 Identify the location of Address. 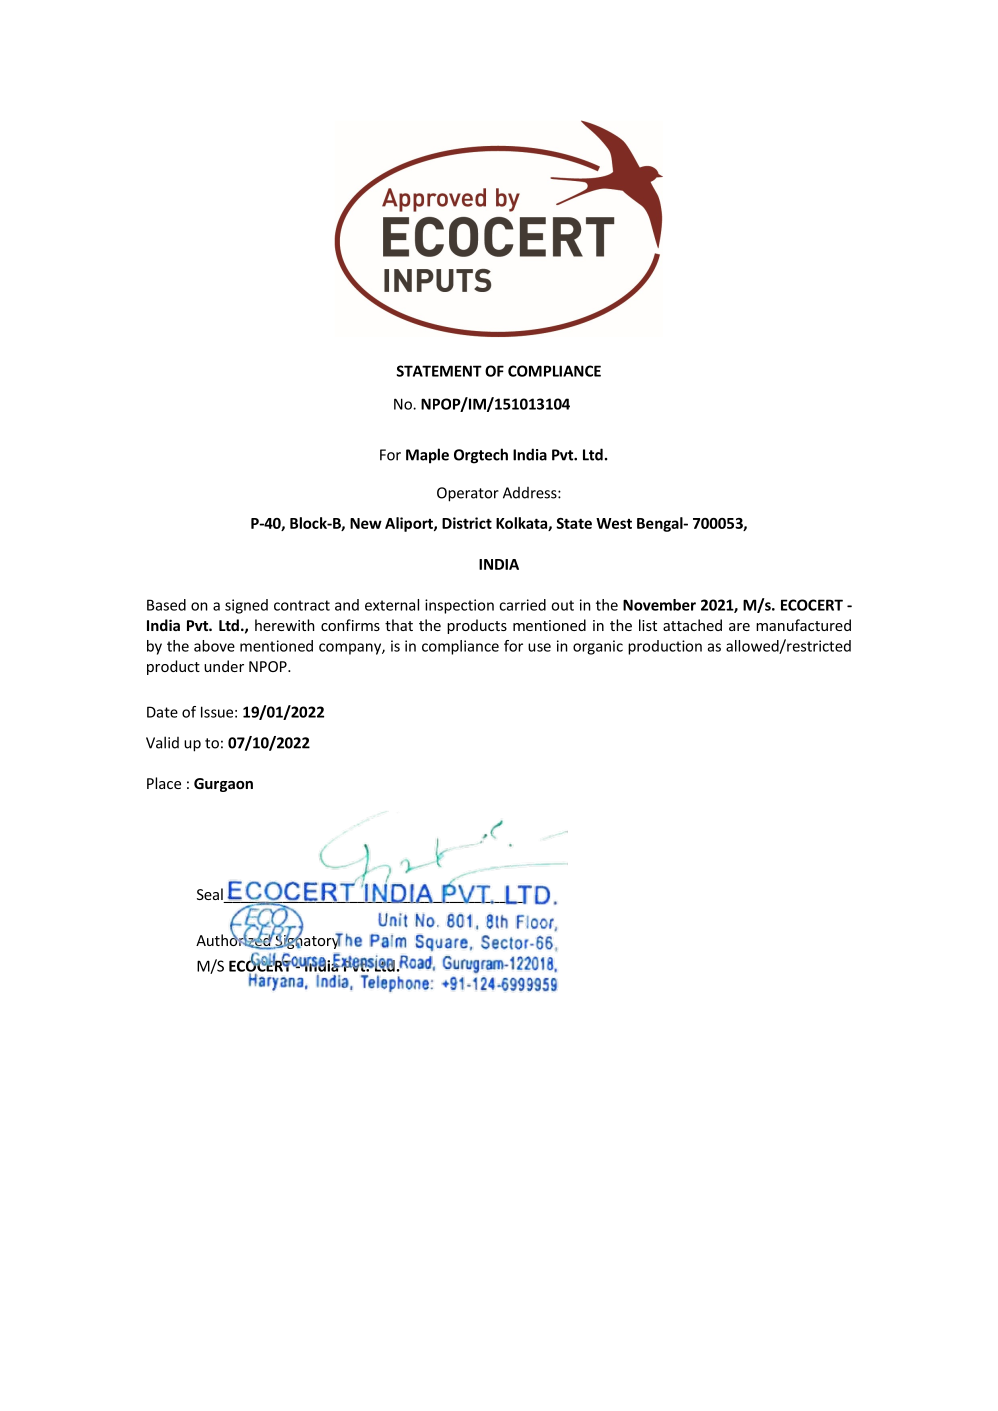
(531, 493).
